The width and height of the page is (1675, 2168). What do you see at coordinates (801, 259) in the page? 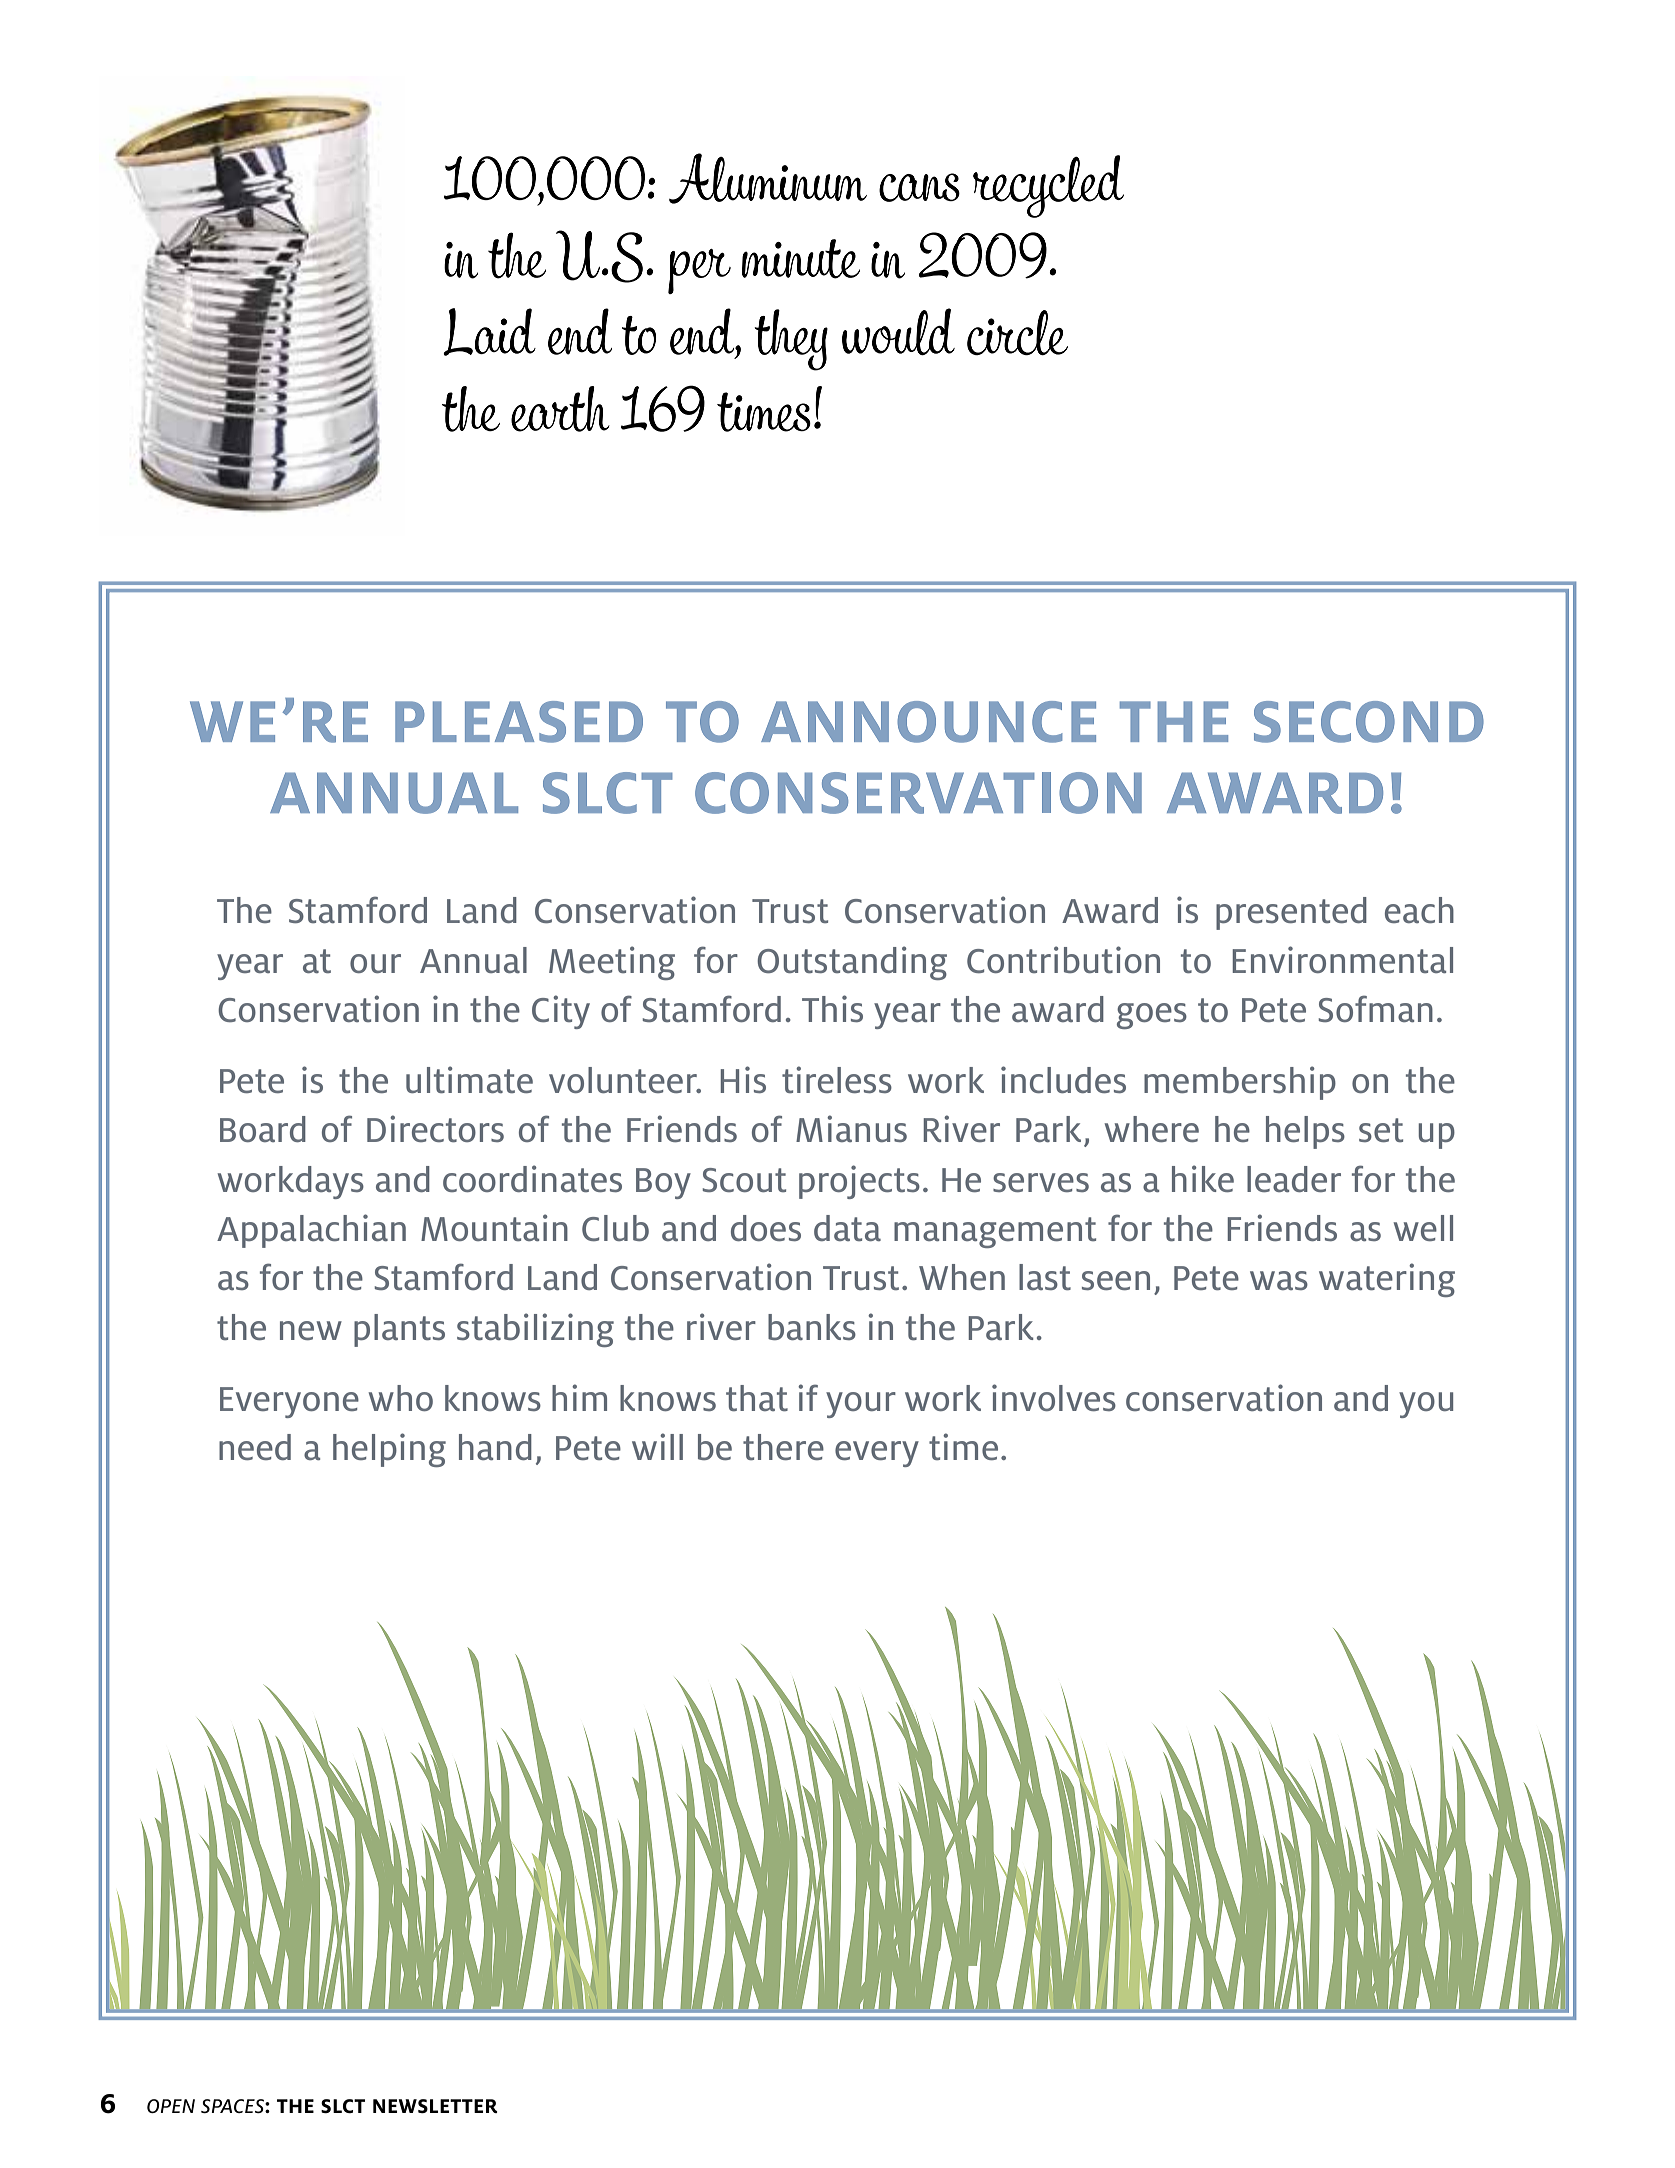
I see `minute` at bounding box center [801, 259].
